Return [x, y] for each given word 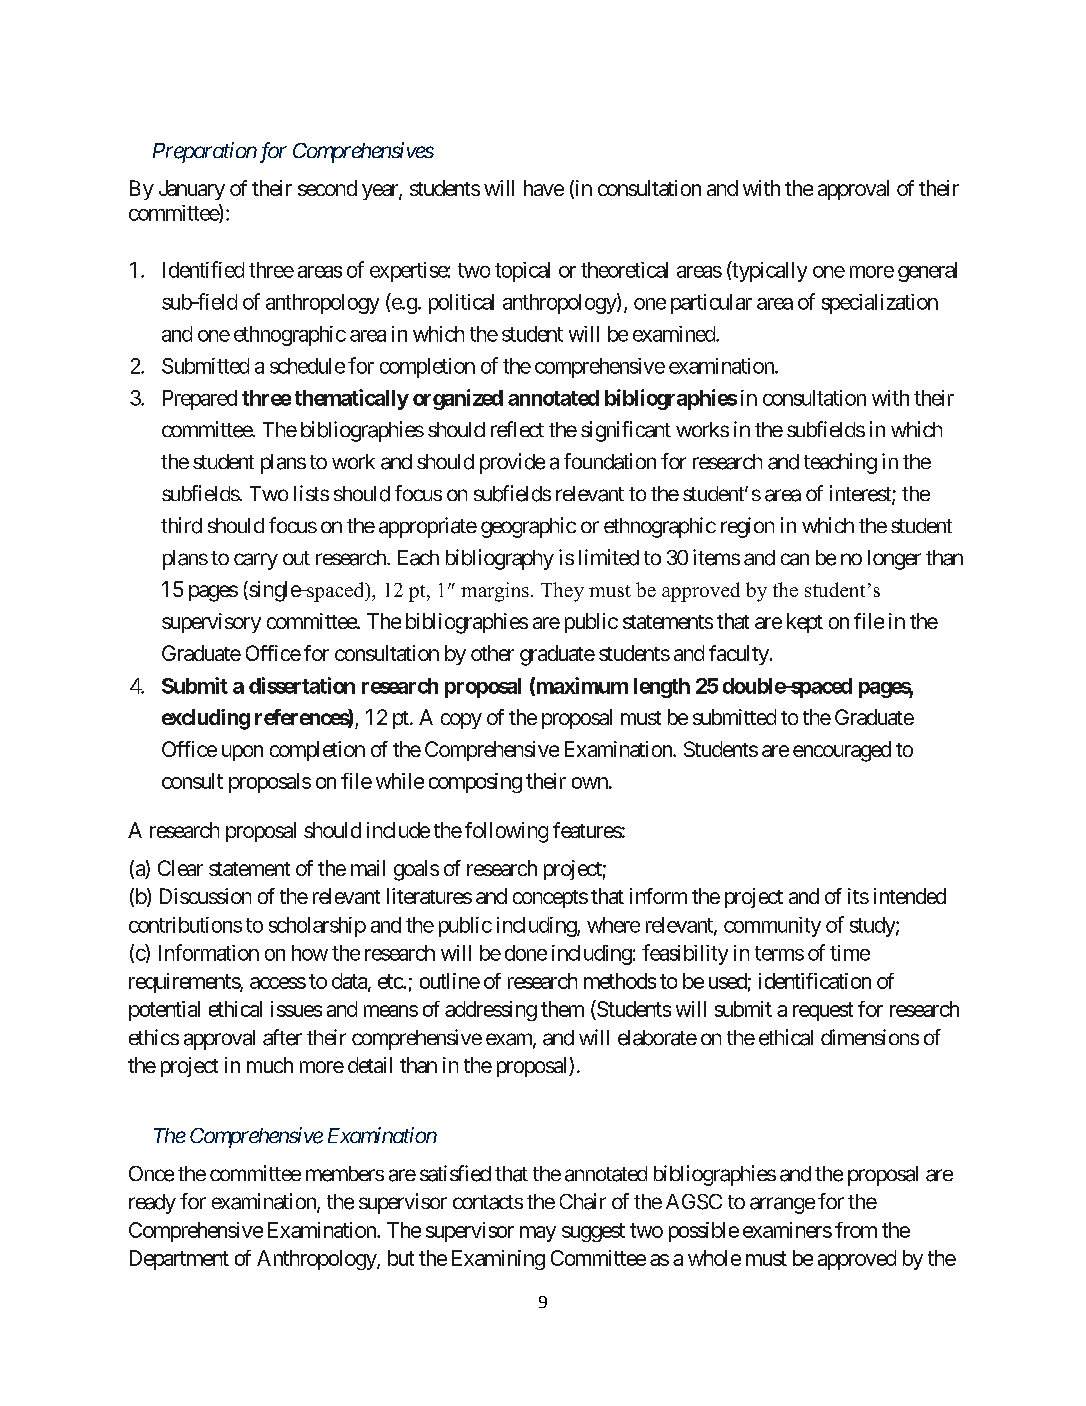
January [192, 190]
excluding [206, 719]
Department [179, 1260]
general [927, 272]
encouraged [842, 751]
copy [461, 721]
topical [522, 272]
